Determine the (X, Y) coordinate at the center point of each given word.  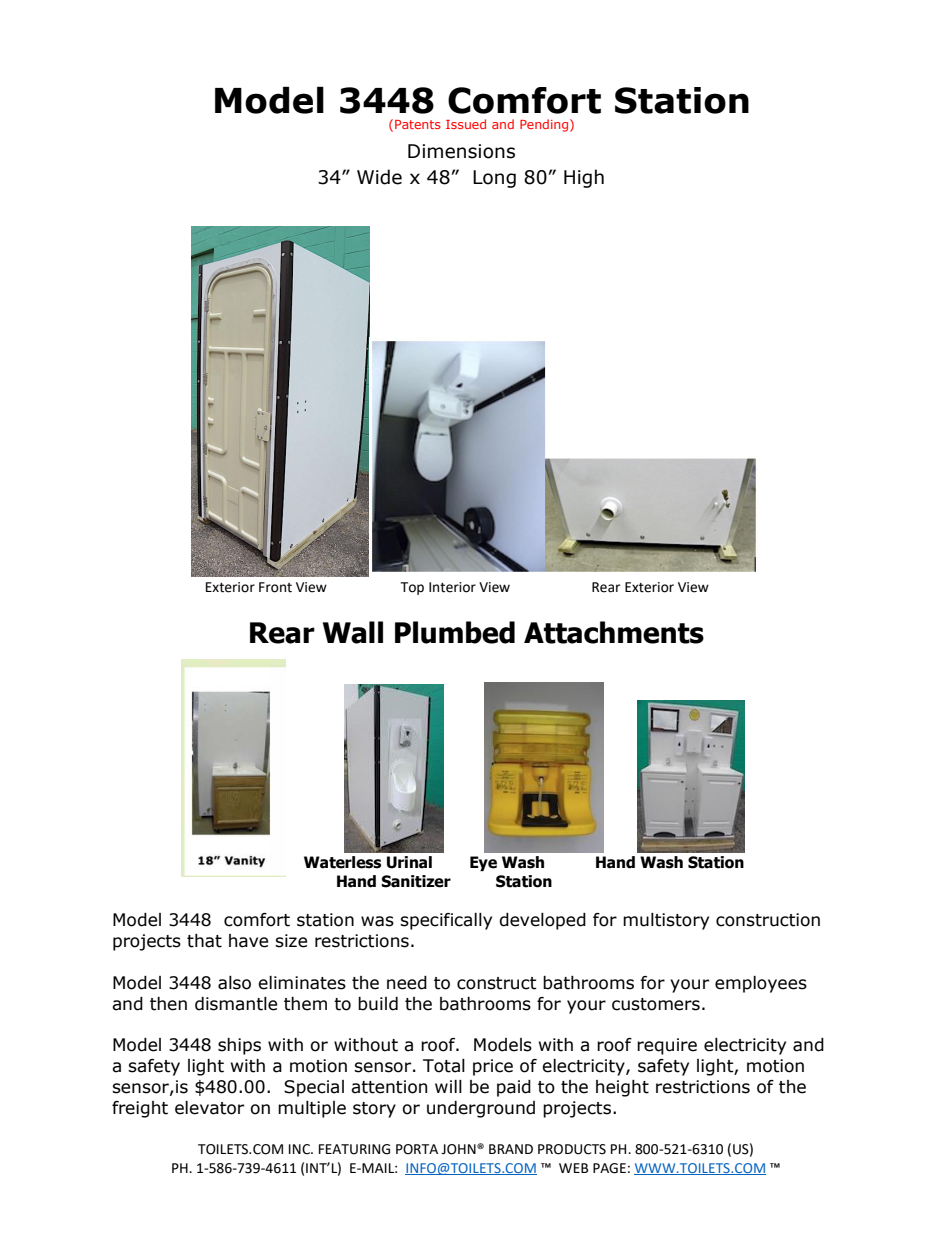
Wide (379, 177)
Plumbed (455, 632)
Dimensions (461, 151)
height (622, 1088)
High (584, 178)
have (248, 941)
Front (275, 587)
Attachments (614, 632)
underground (481, 1109)
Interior (452, 587)
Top (412, 588)
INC (300, 1149)
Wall (353, 632)
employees (761, 984)
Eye (483, 863)
